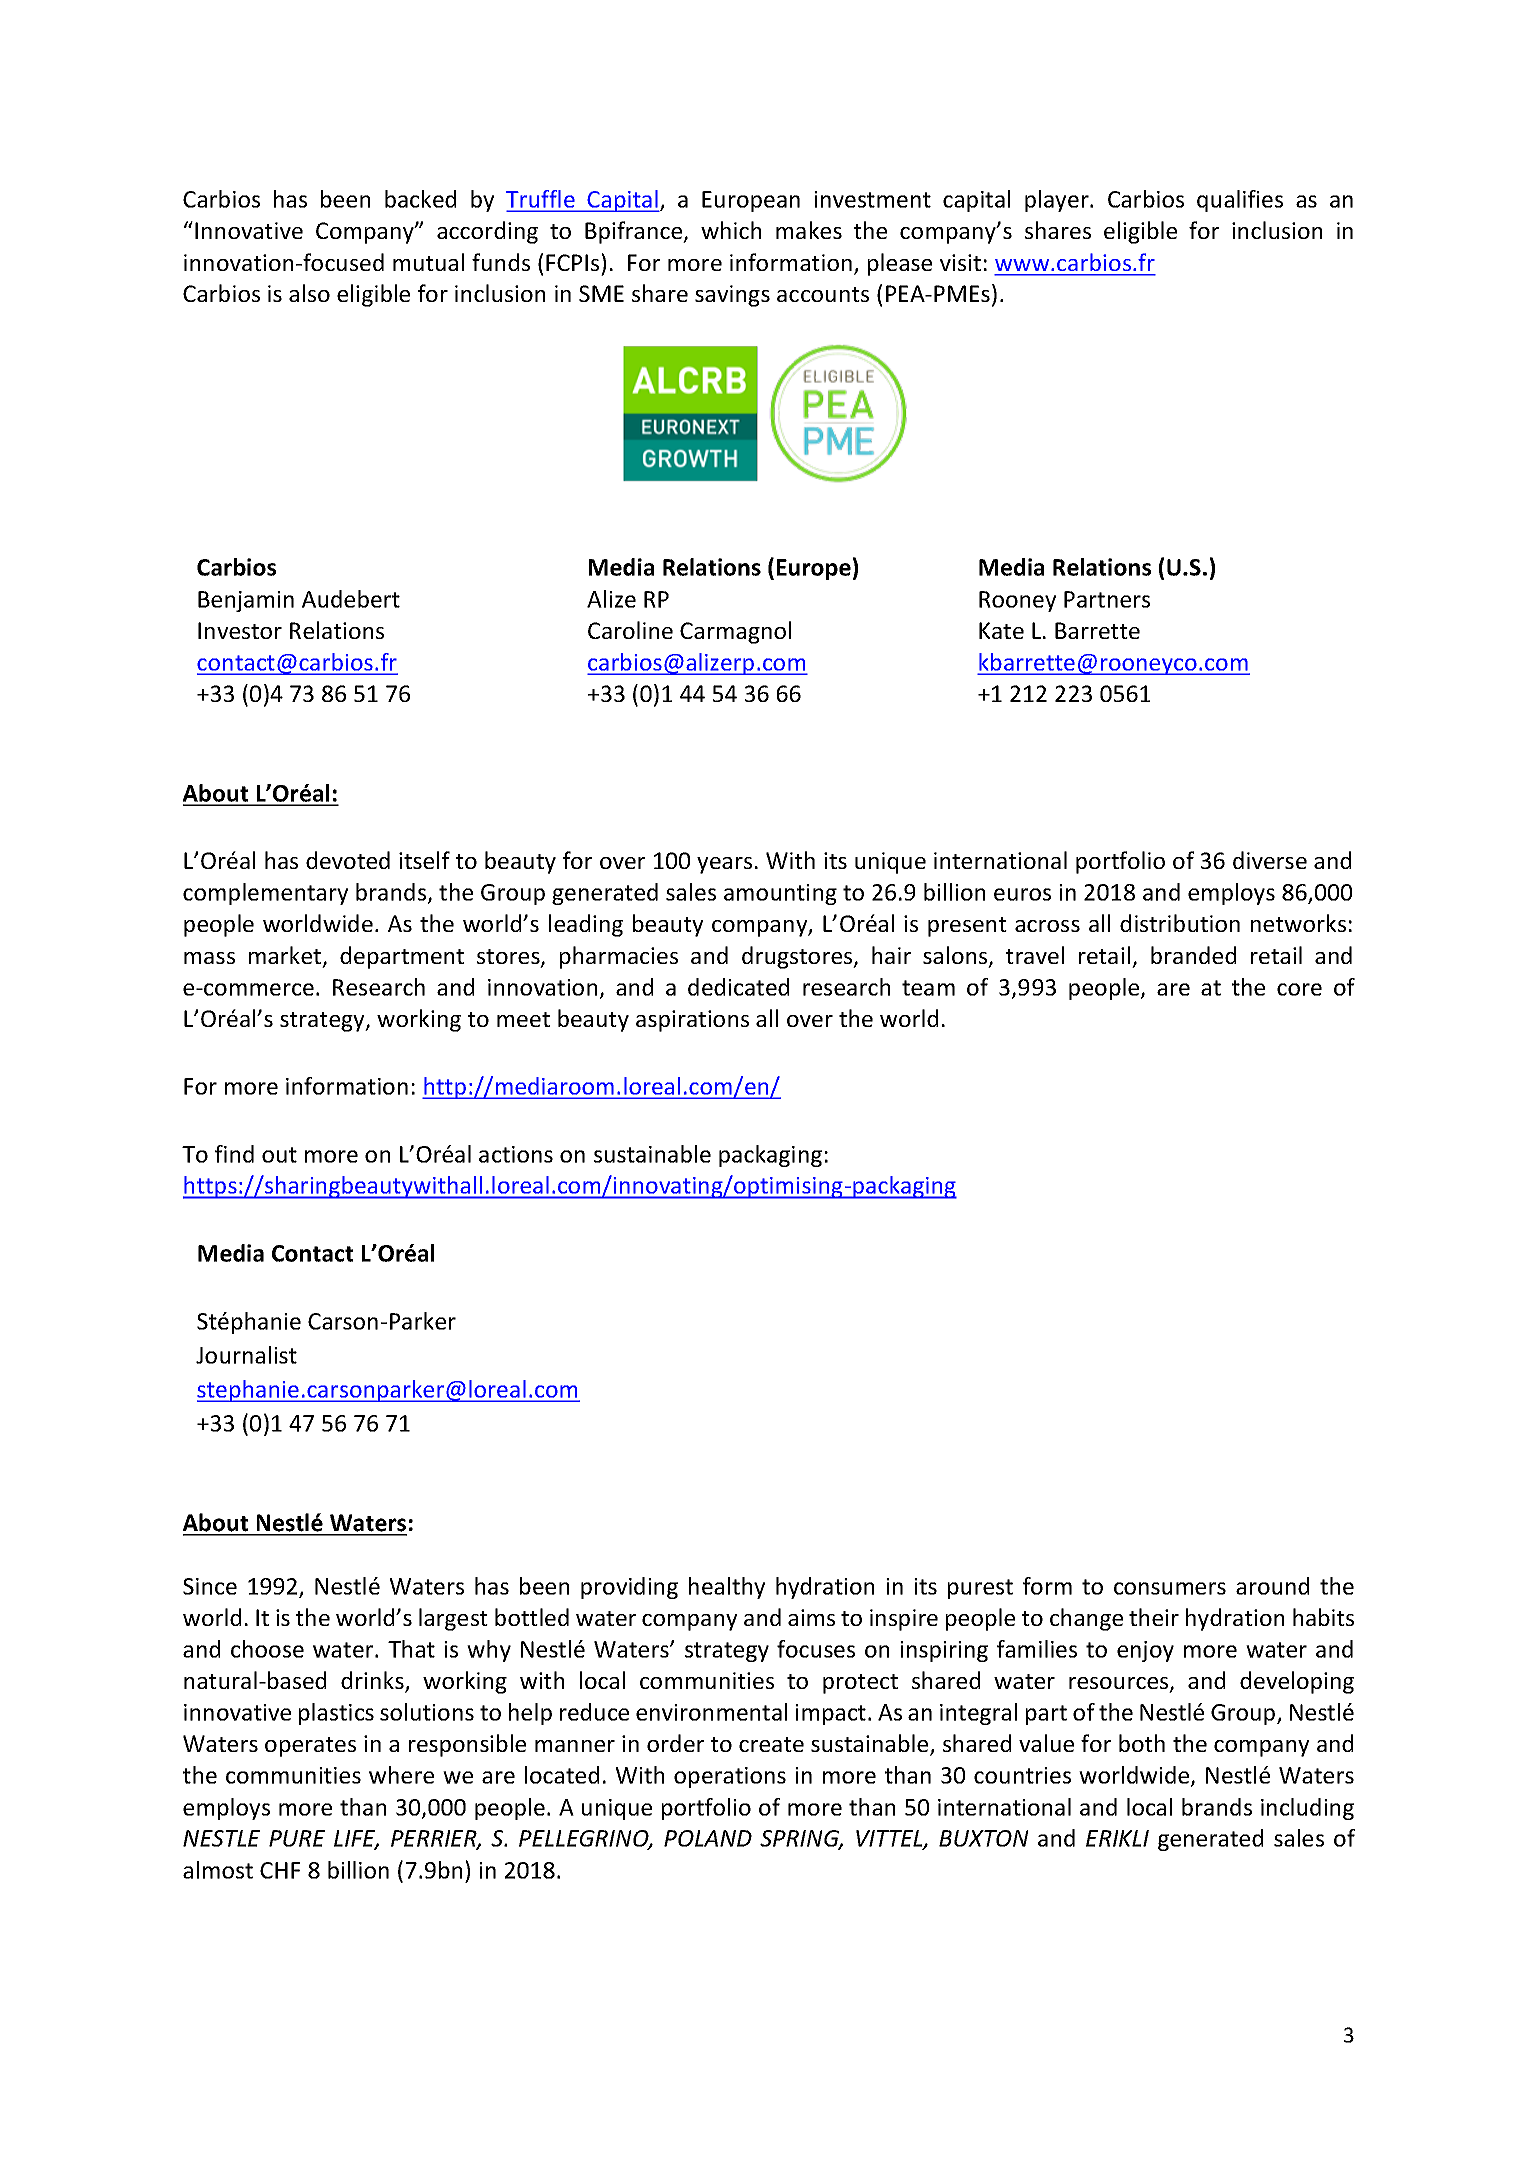  Describe the element at coordinates (738, 987) in the page. I see `dedicated` at that location.
